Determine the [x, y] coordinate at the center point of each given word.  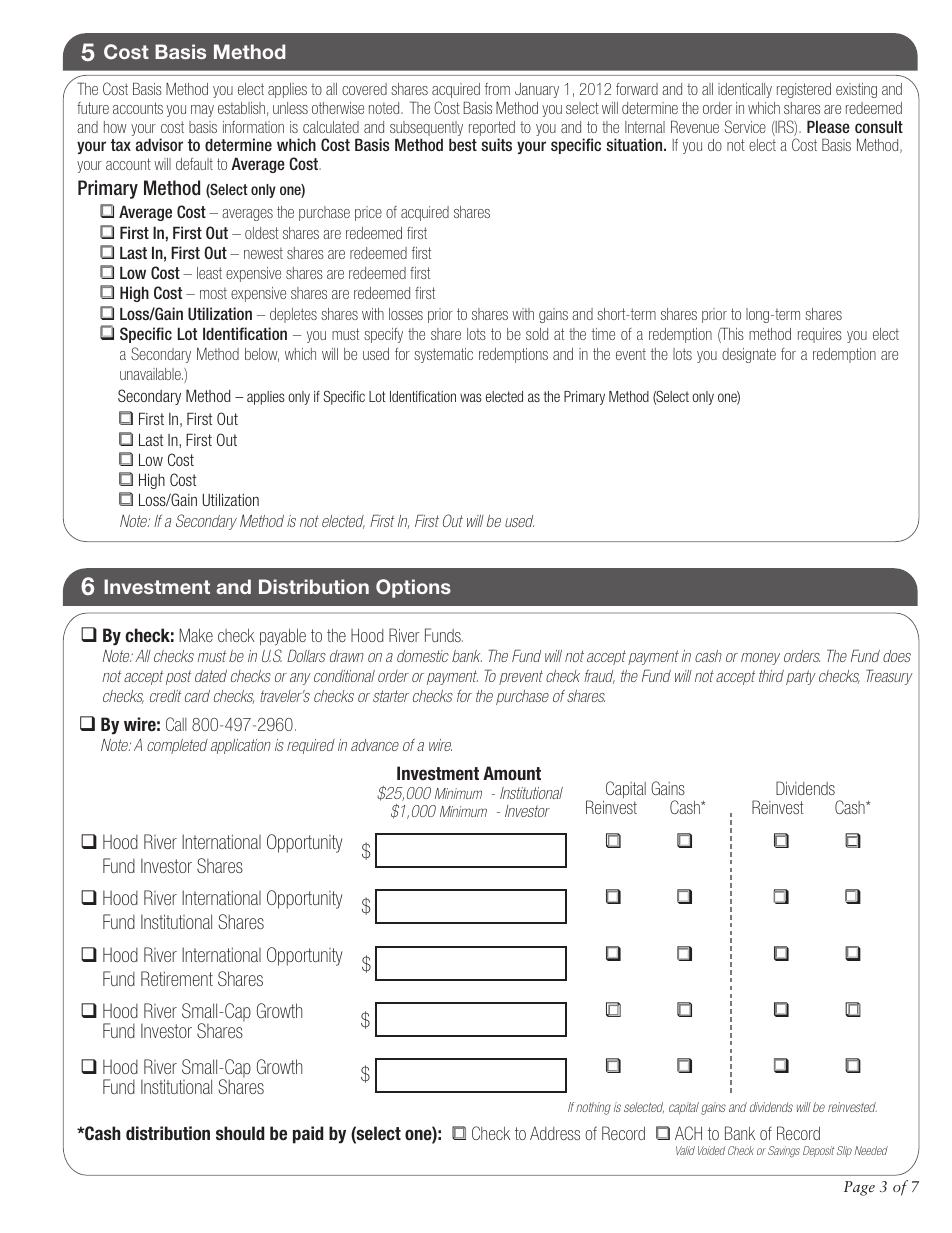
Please [828, 126]
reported [492, 130]
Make [196, 635]
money [760, 659]
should [240, 1133]
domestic [423, 656]
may [202, 111]
